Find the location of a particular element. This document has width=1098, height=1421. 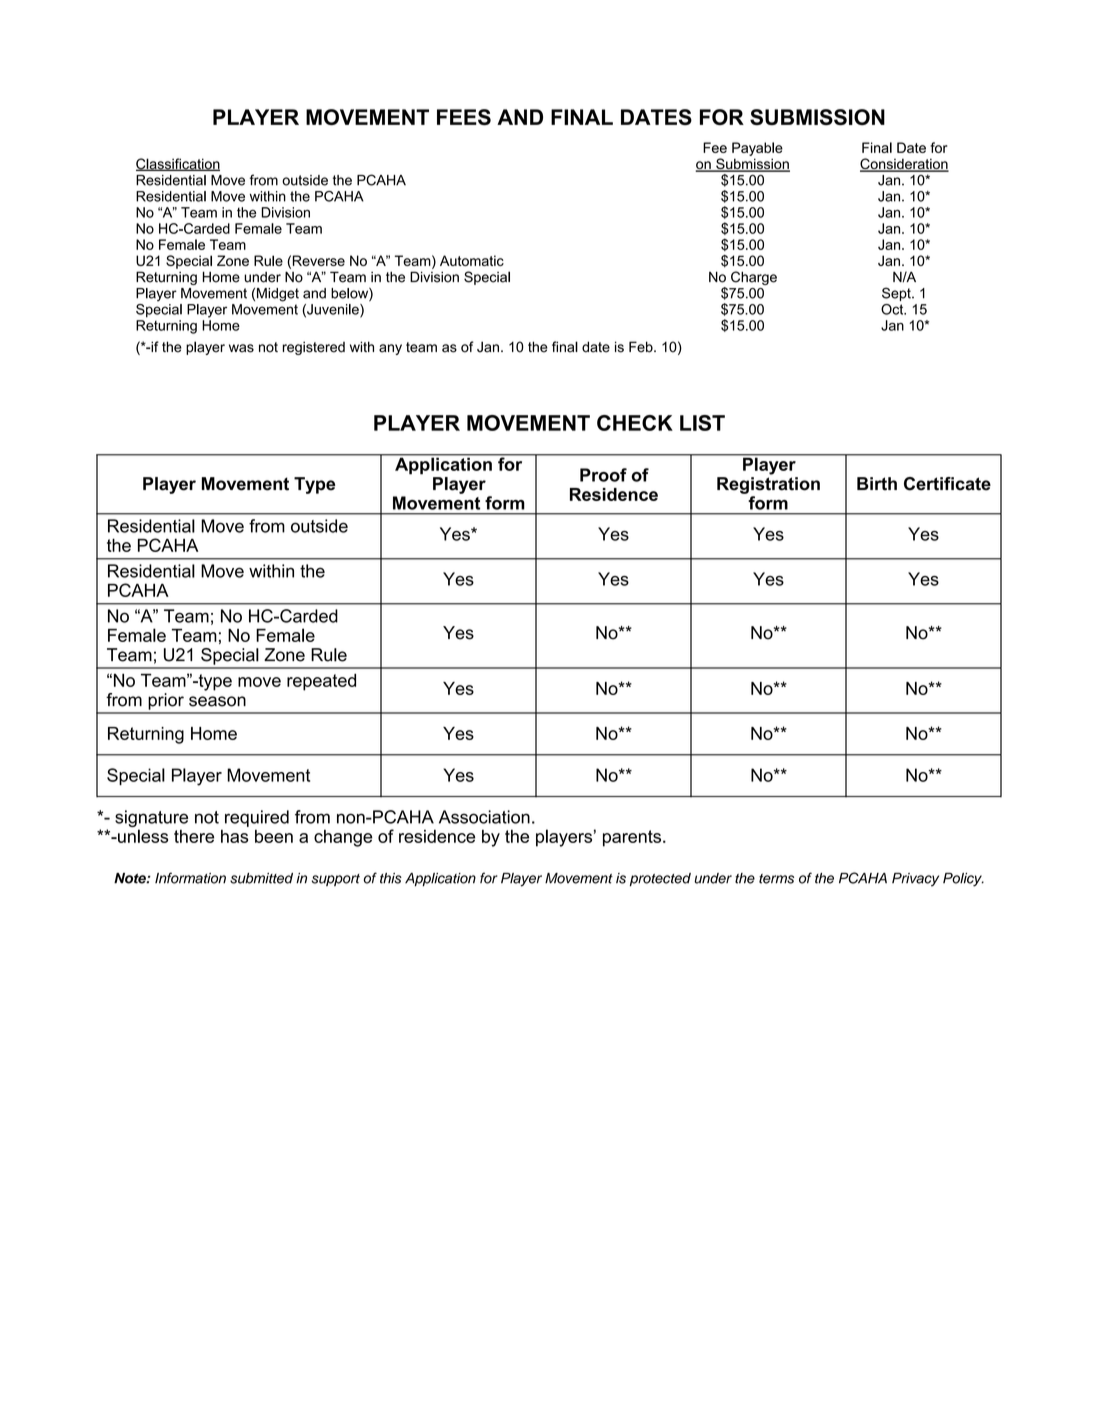

Consideration is located at coordinates (904, 165).
